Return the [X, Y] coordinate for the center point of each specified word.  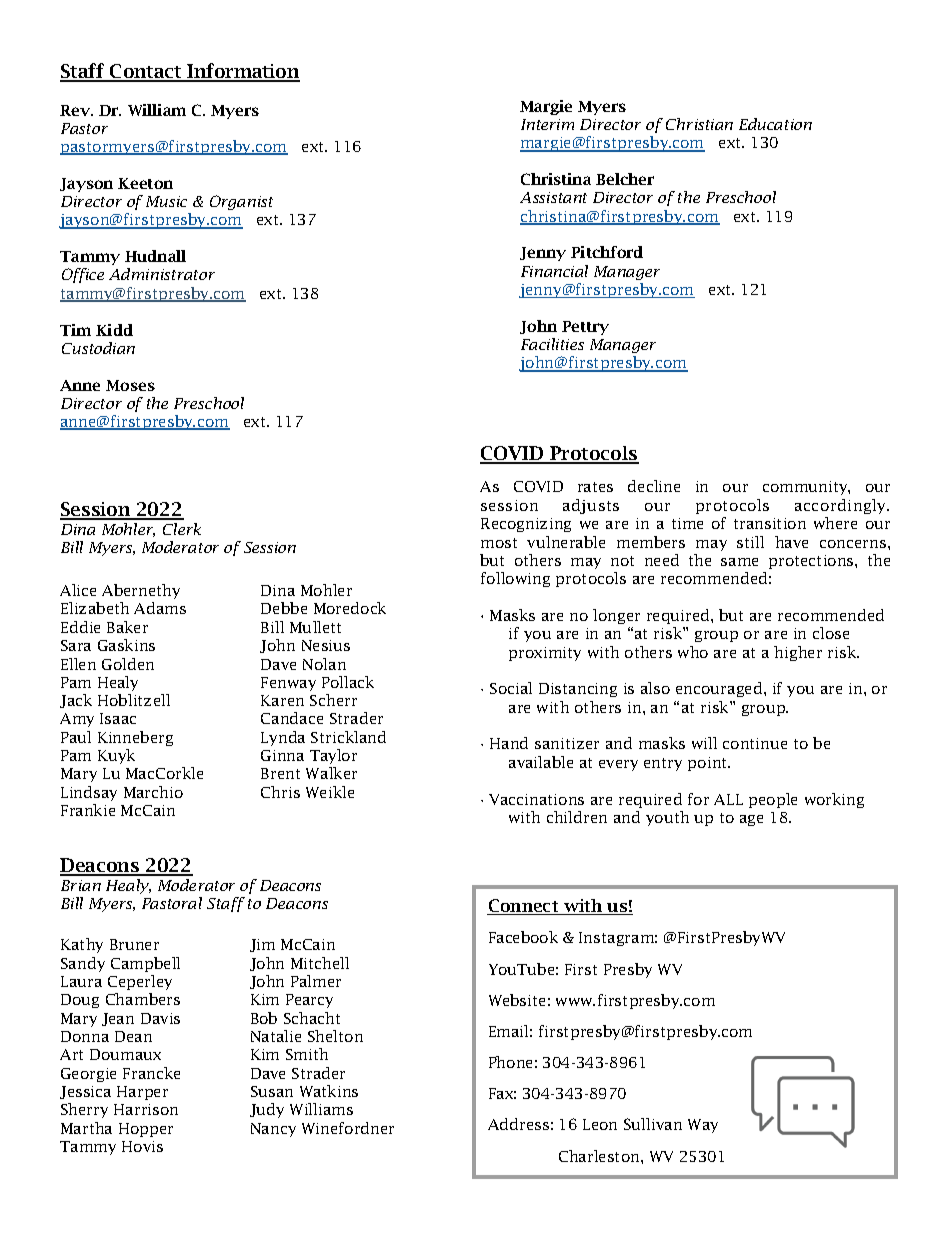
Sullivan [653, 1124]
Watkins [329, 1091]
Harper [142, 1093]
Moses [130, 385]
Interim [547, 124]
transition [770, 523]
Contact [146, 72]
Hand [509, 743]
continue [755, 743]
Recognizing [526, 525]
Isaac [118, 718]
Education [775, 124]
